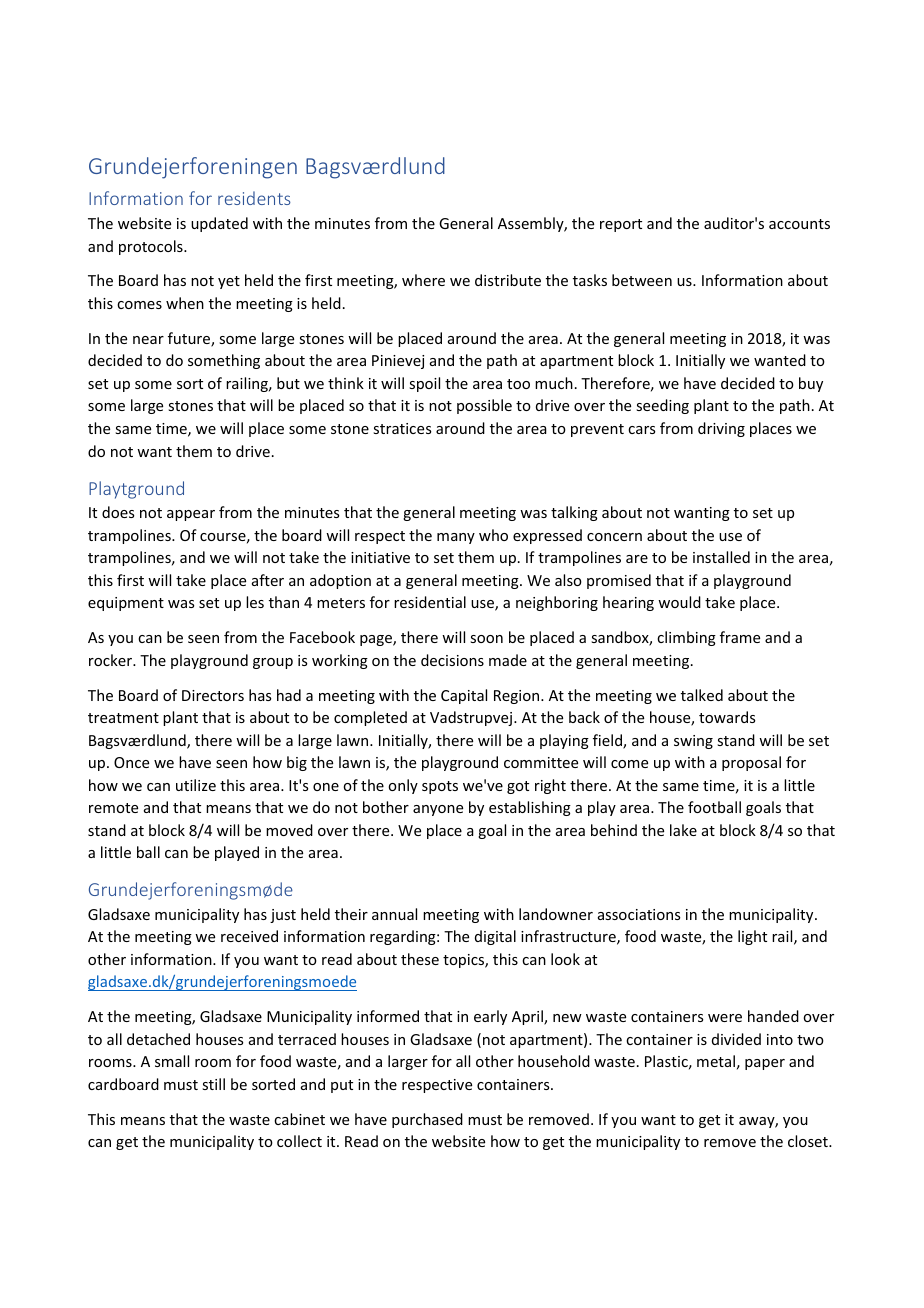 The image size is (924, 1308). I want to click on still, so click(213, 1084).
